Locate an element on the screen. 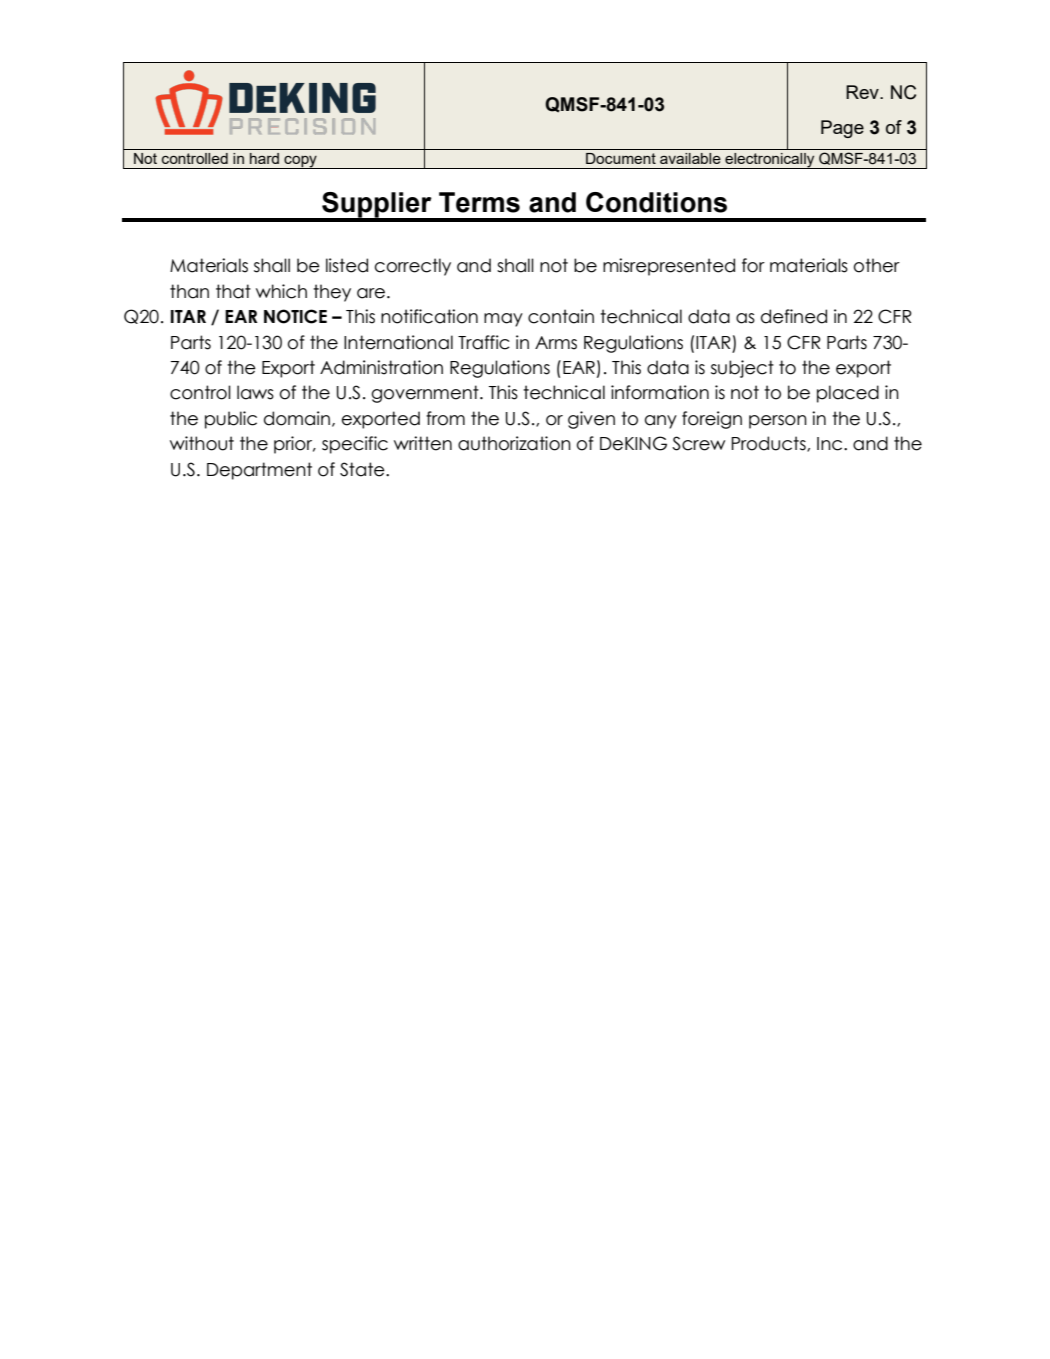  electronically is located at coordinates (770, 161).
